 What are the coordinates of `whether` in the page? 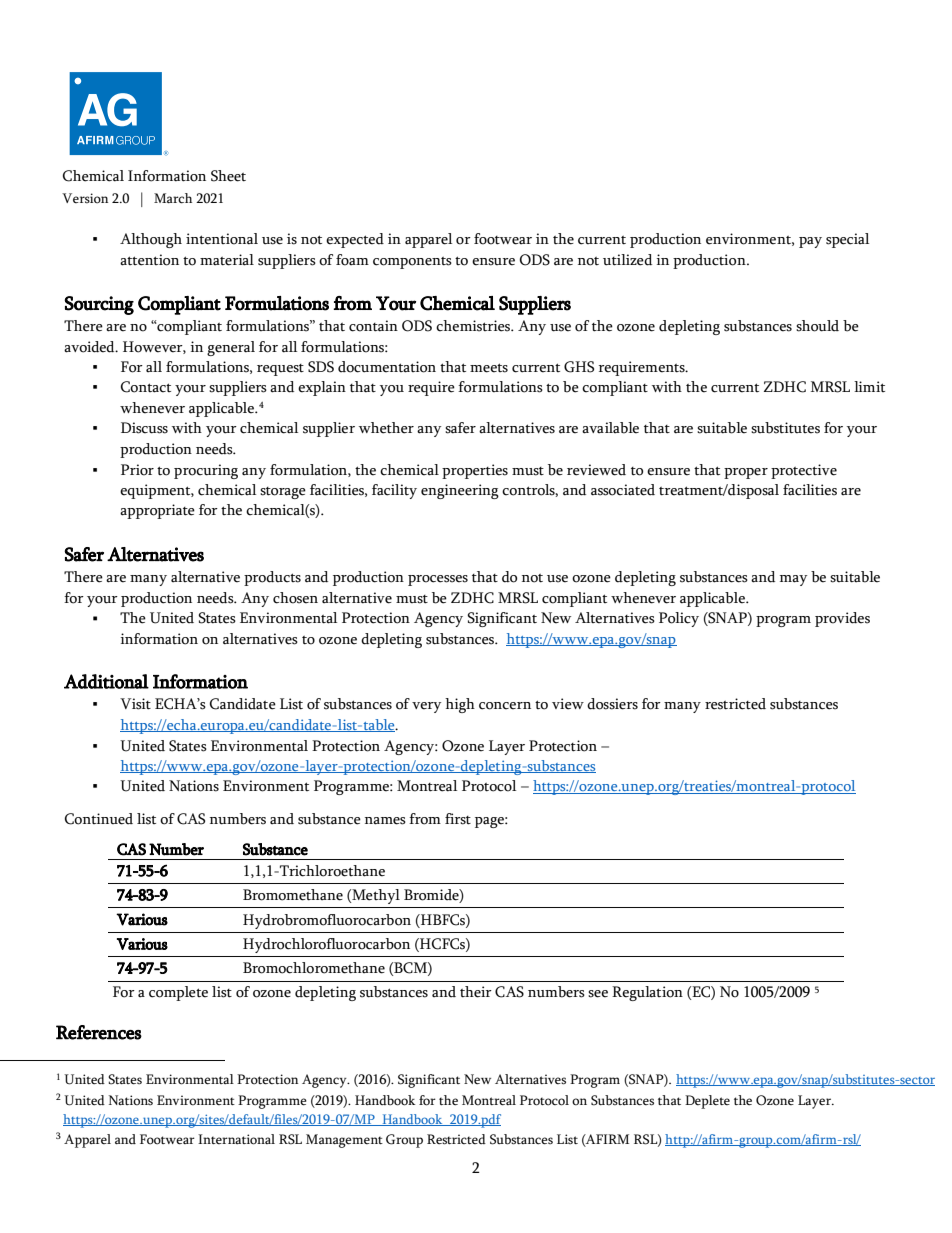 It's located at (386, 428).
